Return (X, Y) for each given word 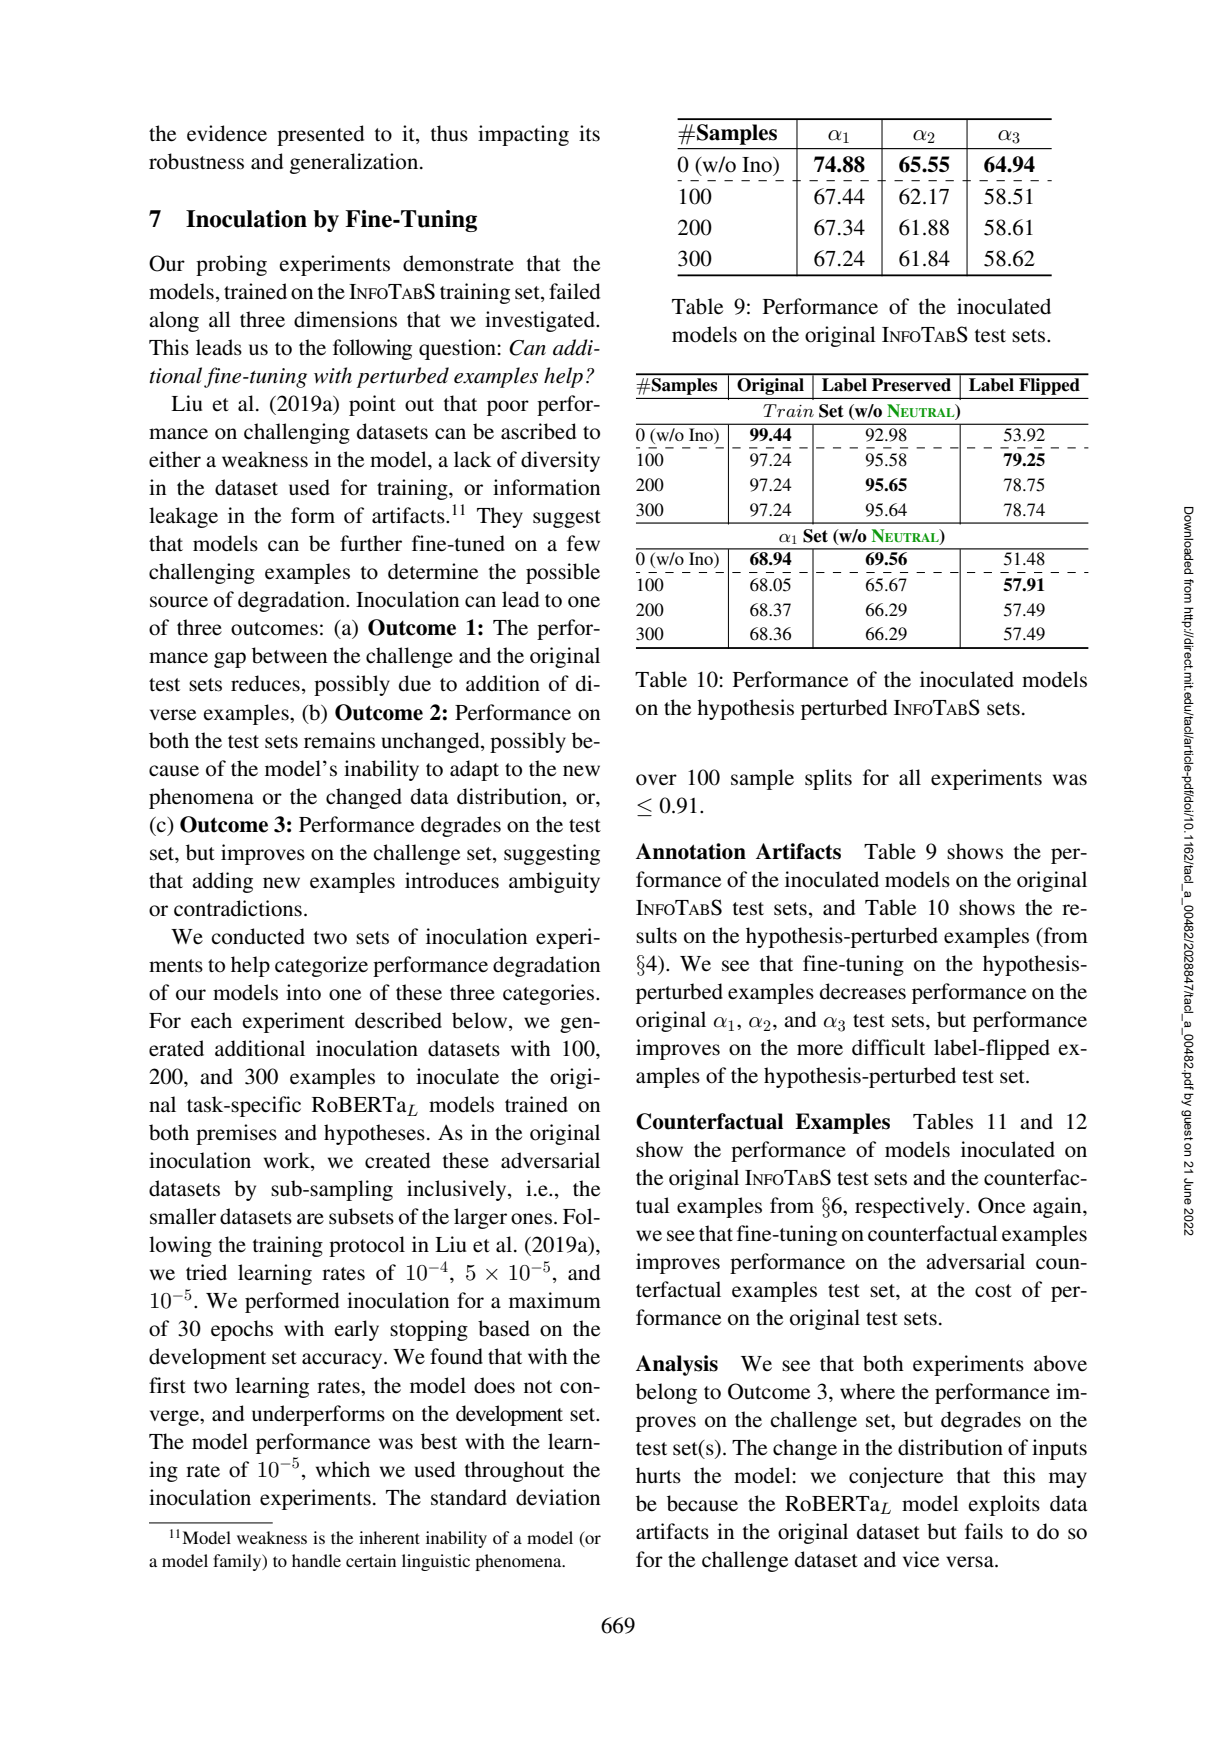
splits (828, 779)
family (238, 1562)
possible (563, 573)
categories (550, 994)
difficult (888, 1047)
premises (236, 1134)
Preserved (911, 384)
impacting (523, 135)
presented (320, 135)
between (289, 655)
